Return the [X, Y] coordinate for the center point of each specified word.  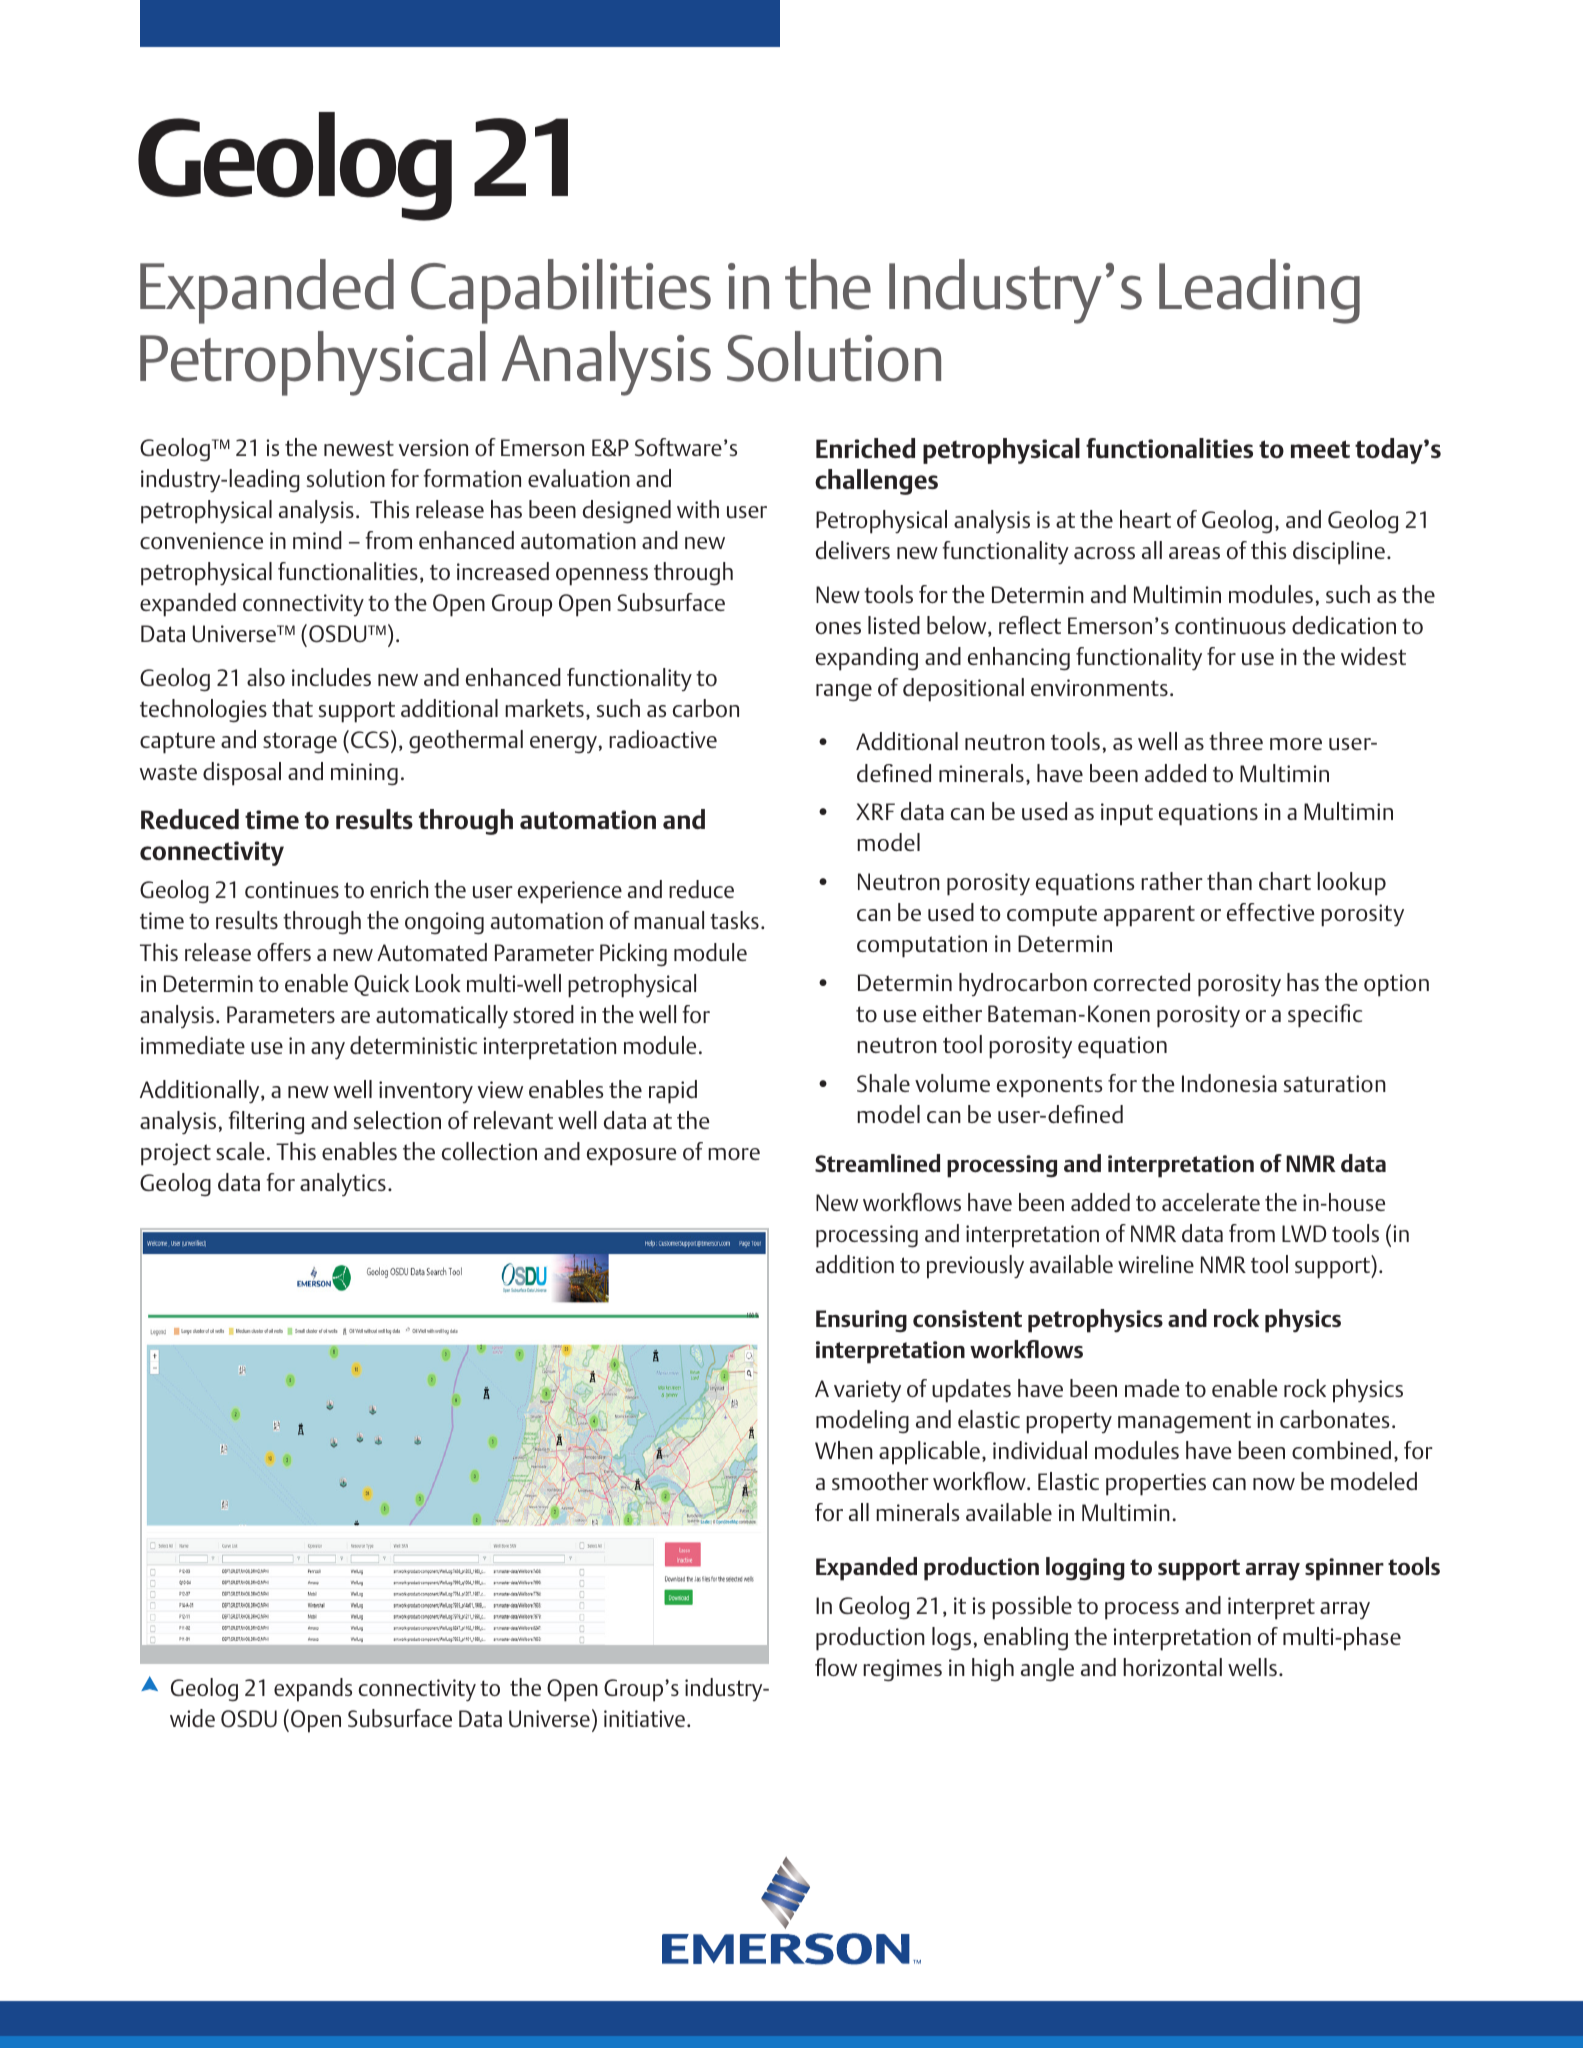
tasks [734, 920]
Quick [381, 985]
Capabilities [561, 291]
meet [1320, 449]
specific [1325, 1016]
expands [313, 1690]
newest [359, 448]
